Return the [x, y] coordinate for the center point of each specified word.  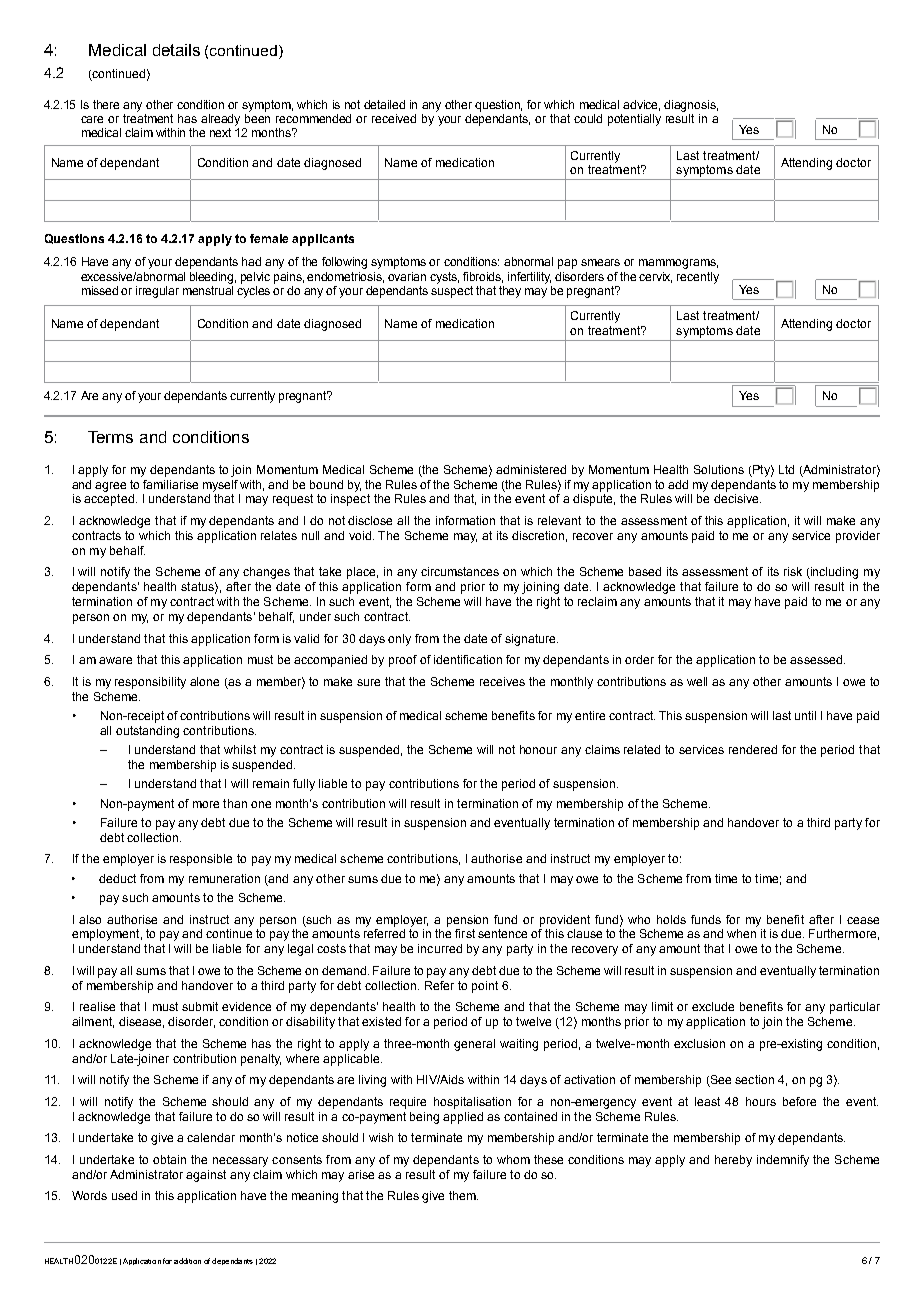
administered [531, 469]
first [465, 933]
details [176, 50]
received [394, 118]
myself [220, 486]
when [741, 933]
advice [641, 105]
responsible [201, 860]
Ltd [786, 469]
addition [187, 1261]
